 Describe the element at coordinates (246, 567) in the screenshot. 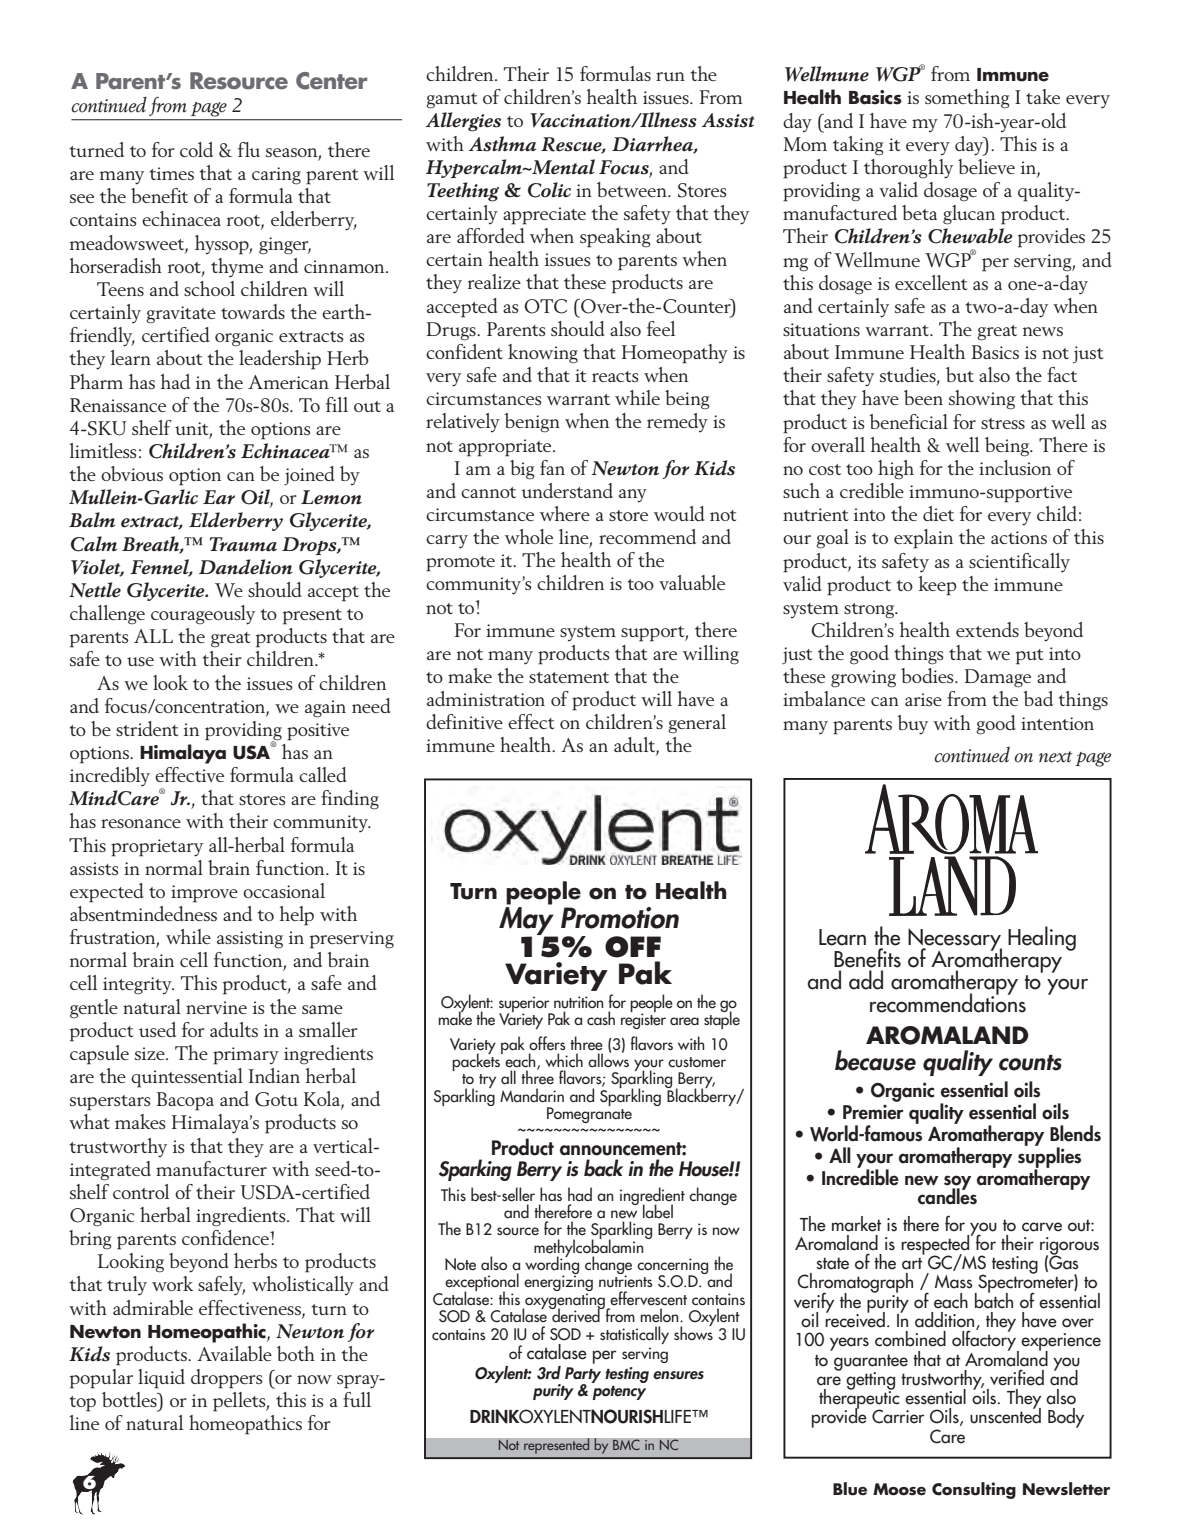

I see `Dandelion` at that location.
